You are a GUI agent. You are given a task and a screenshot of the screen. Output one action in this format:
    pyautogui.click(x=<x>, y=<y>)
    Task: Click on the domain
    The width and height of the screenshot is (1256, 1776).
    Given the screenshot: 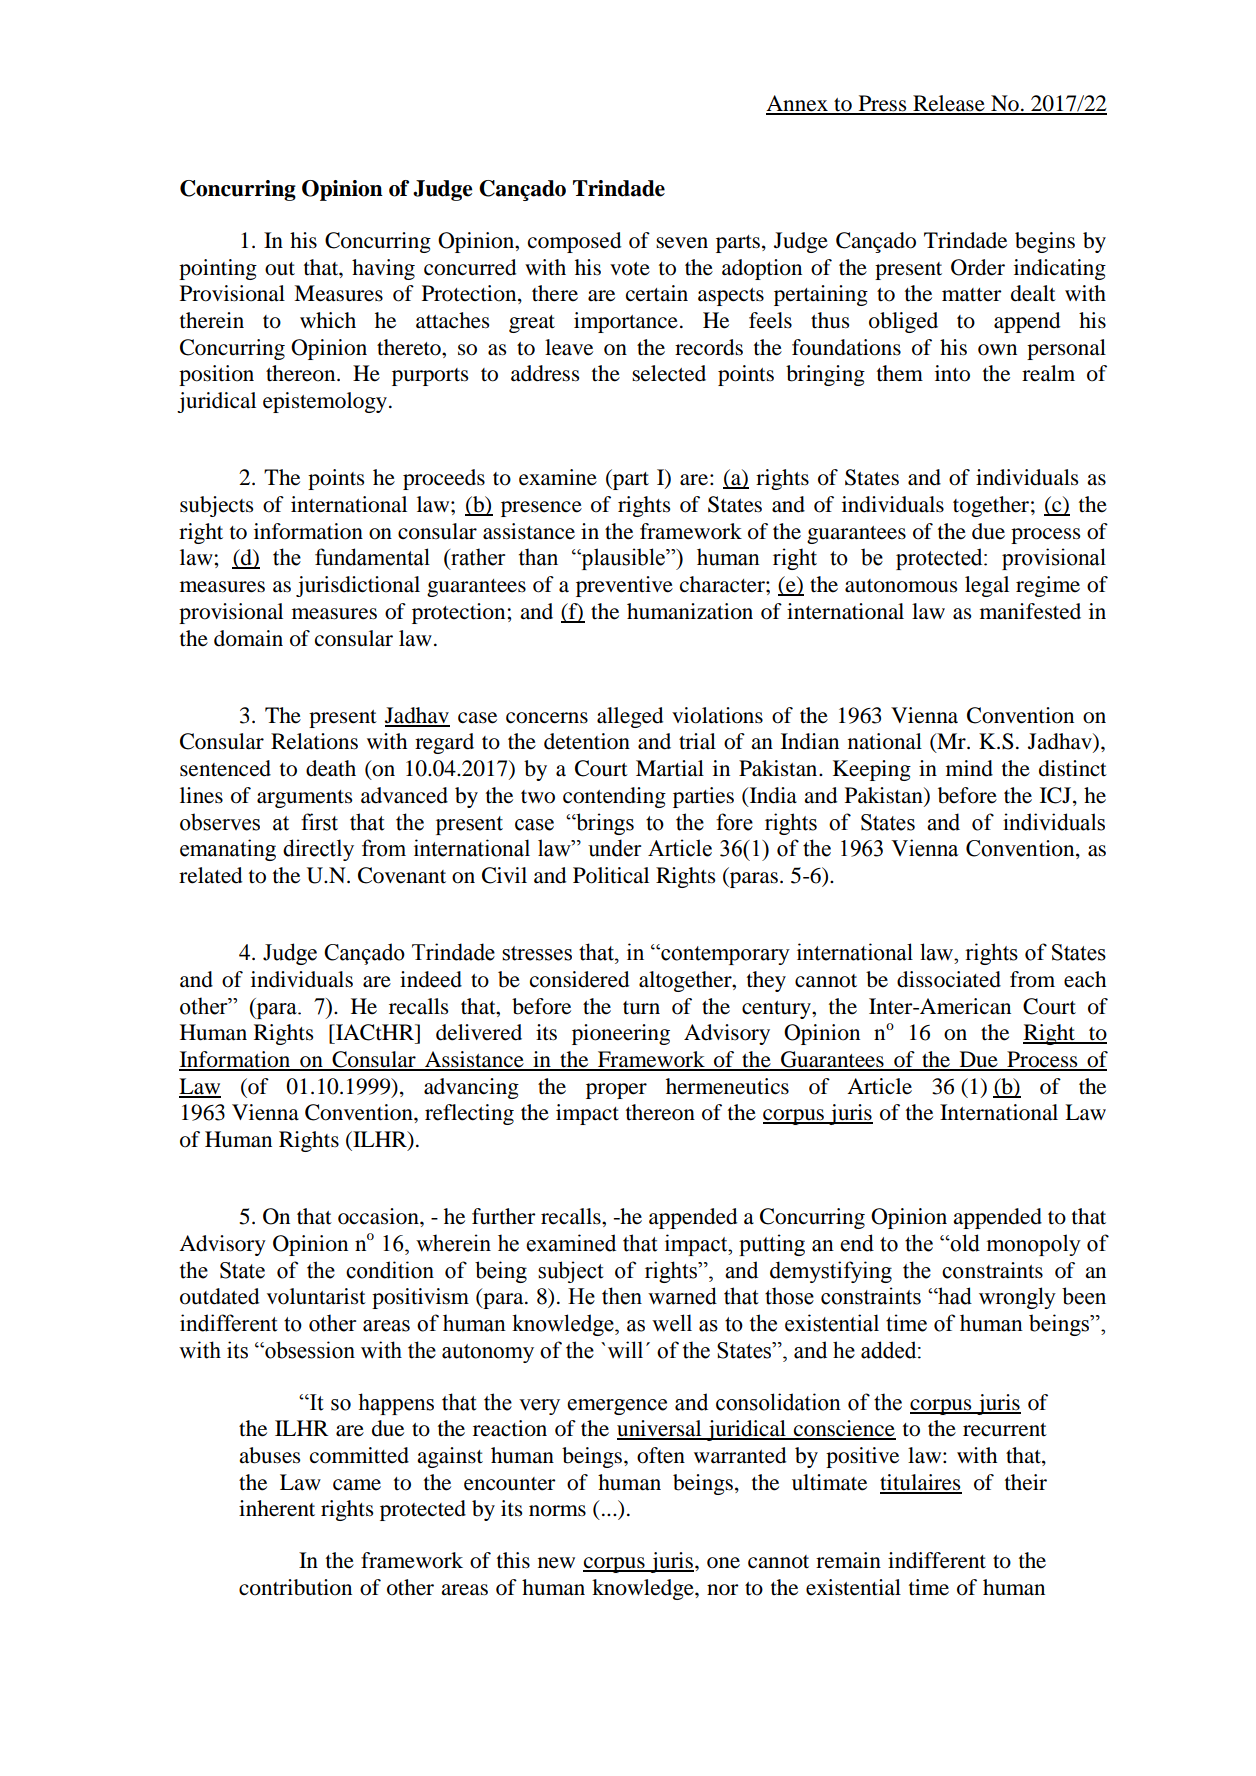 What is the action you would take?
    pyautogui.click(x=248, y=638)
